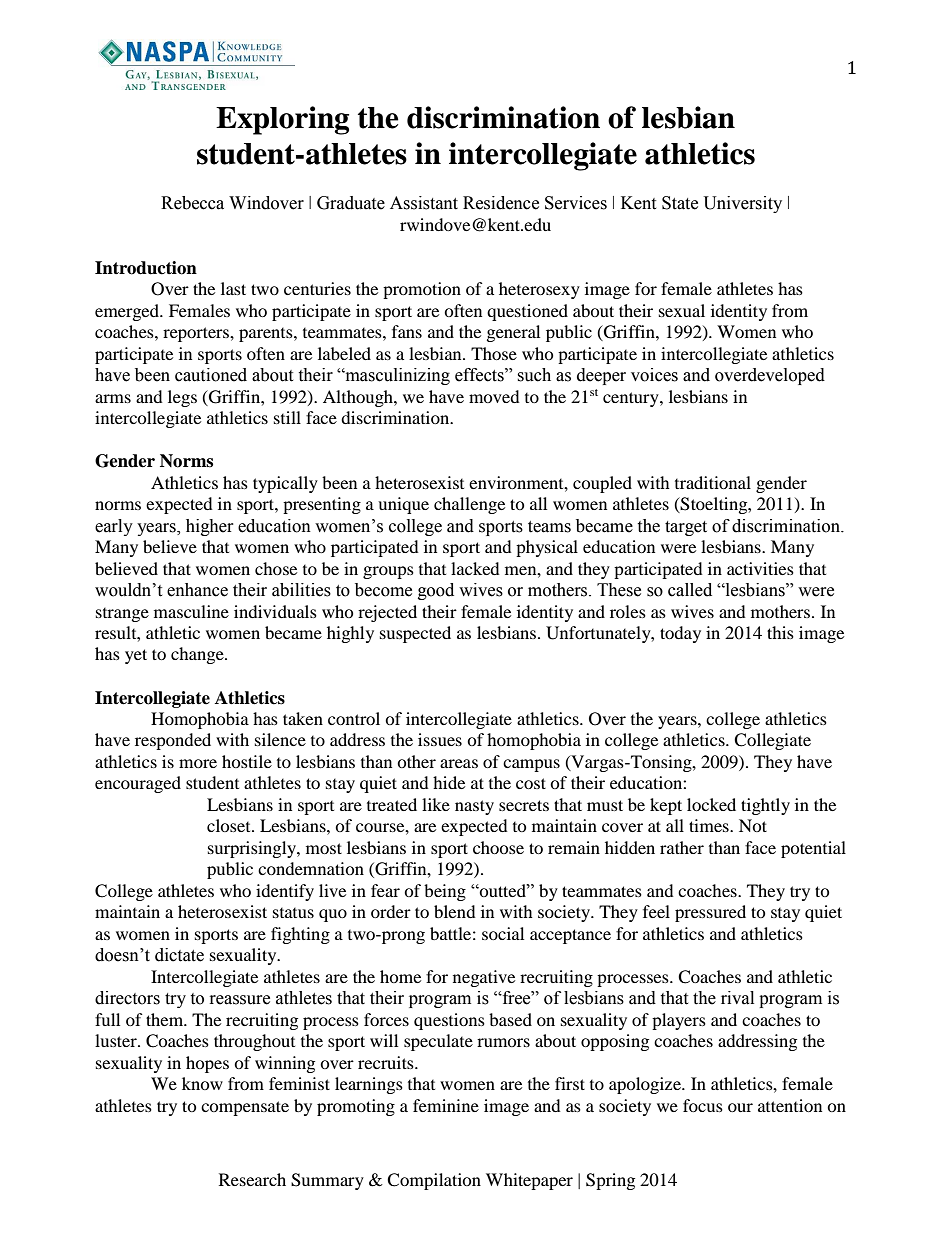 Image resolution: width=952 pixels, height=1233 pixels. Describe the element at coordinates (252, 1179) in the document. I see `Research` at that location.
